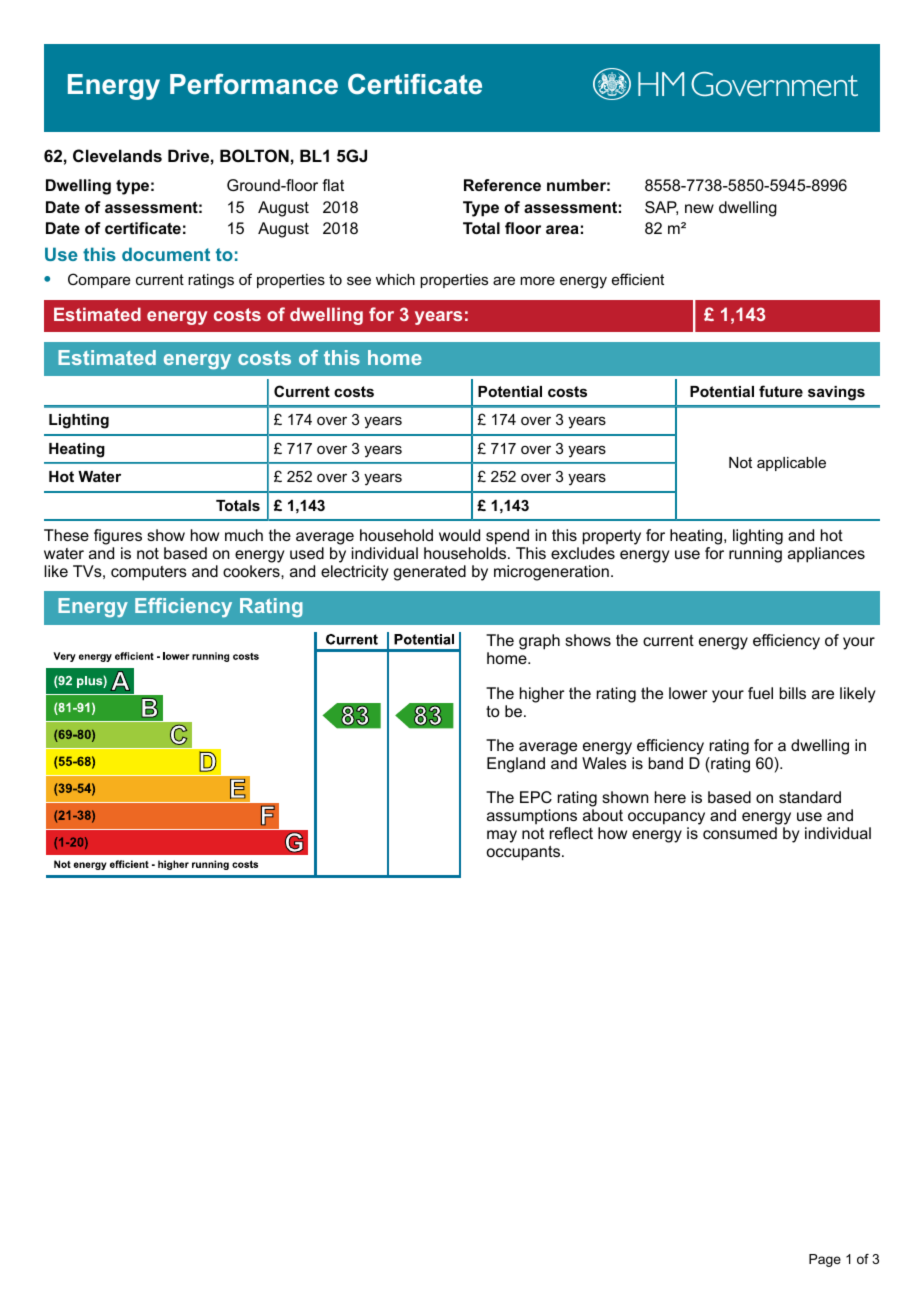  Describe the element at coordinates (760, 693) in the document. I see `fuel` at that location.
